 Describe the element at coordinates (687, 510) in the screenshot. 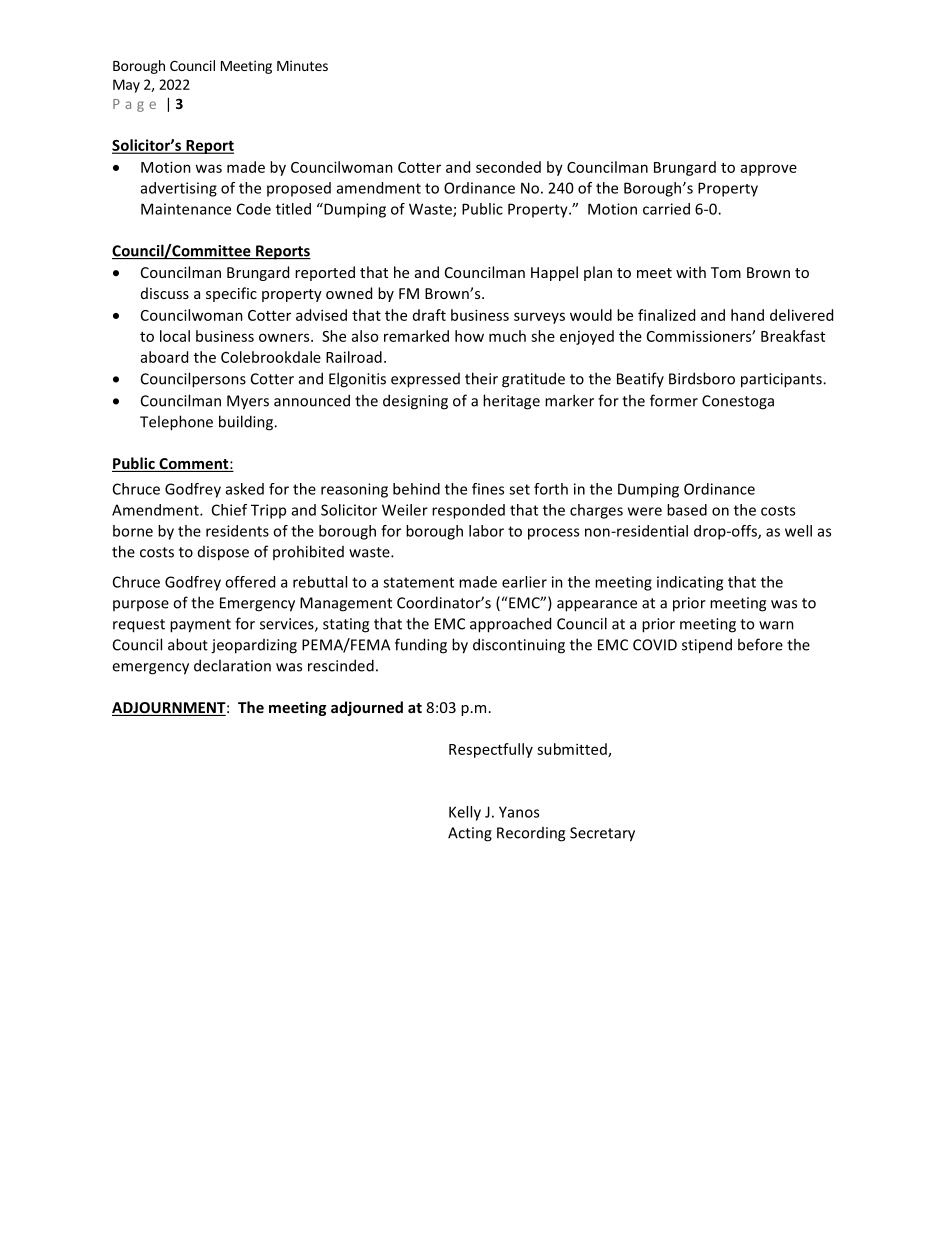

I see `based` at that location.
